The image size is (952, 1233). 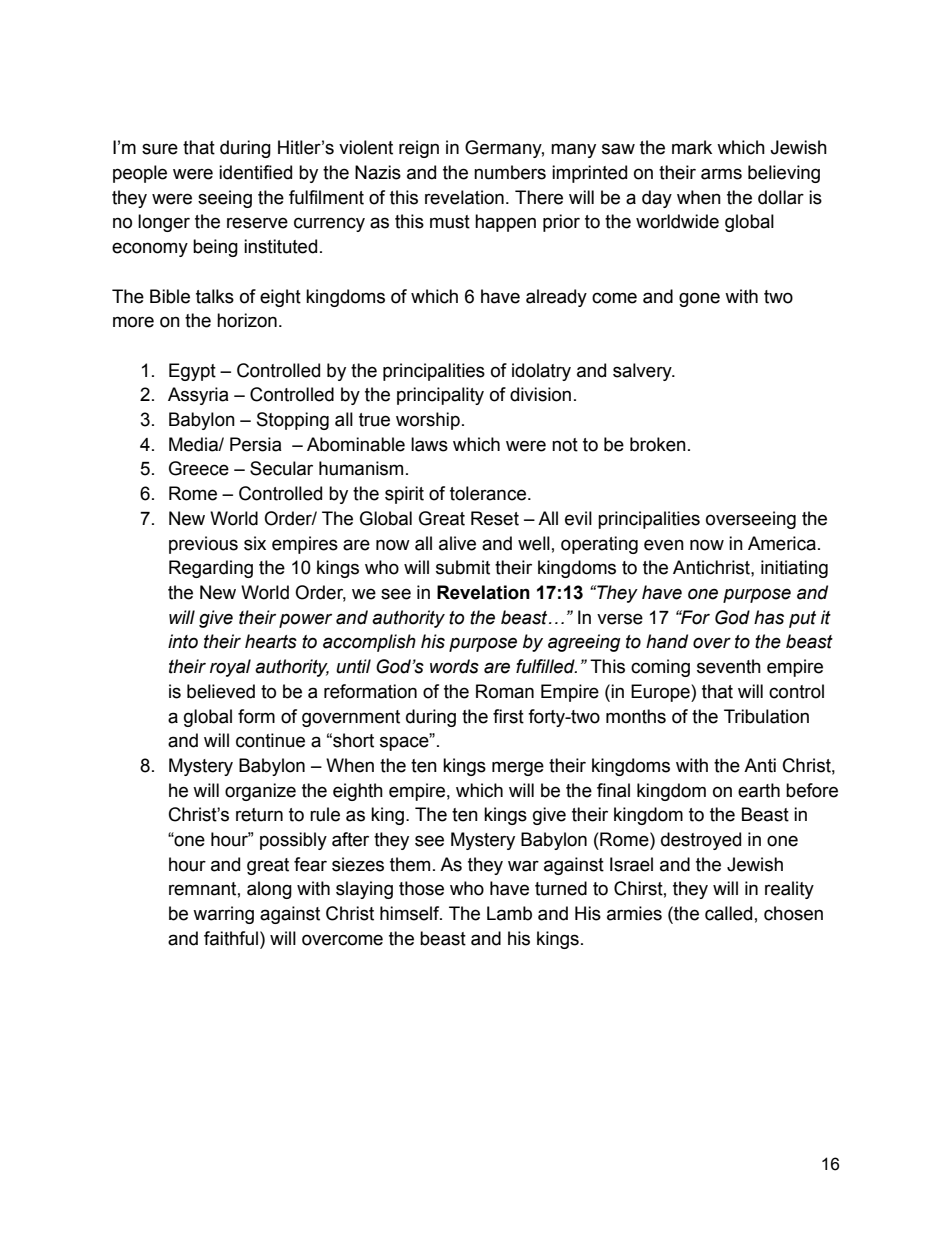 What do you see at coordinates (270, 740) in the document?
I see `continue` at bounding box center [270, 740].
